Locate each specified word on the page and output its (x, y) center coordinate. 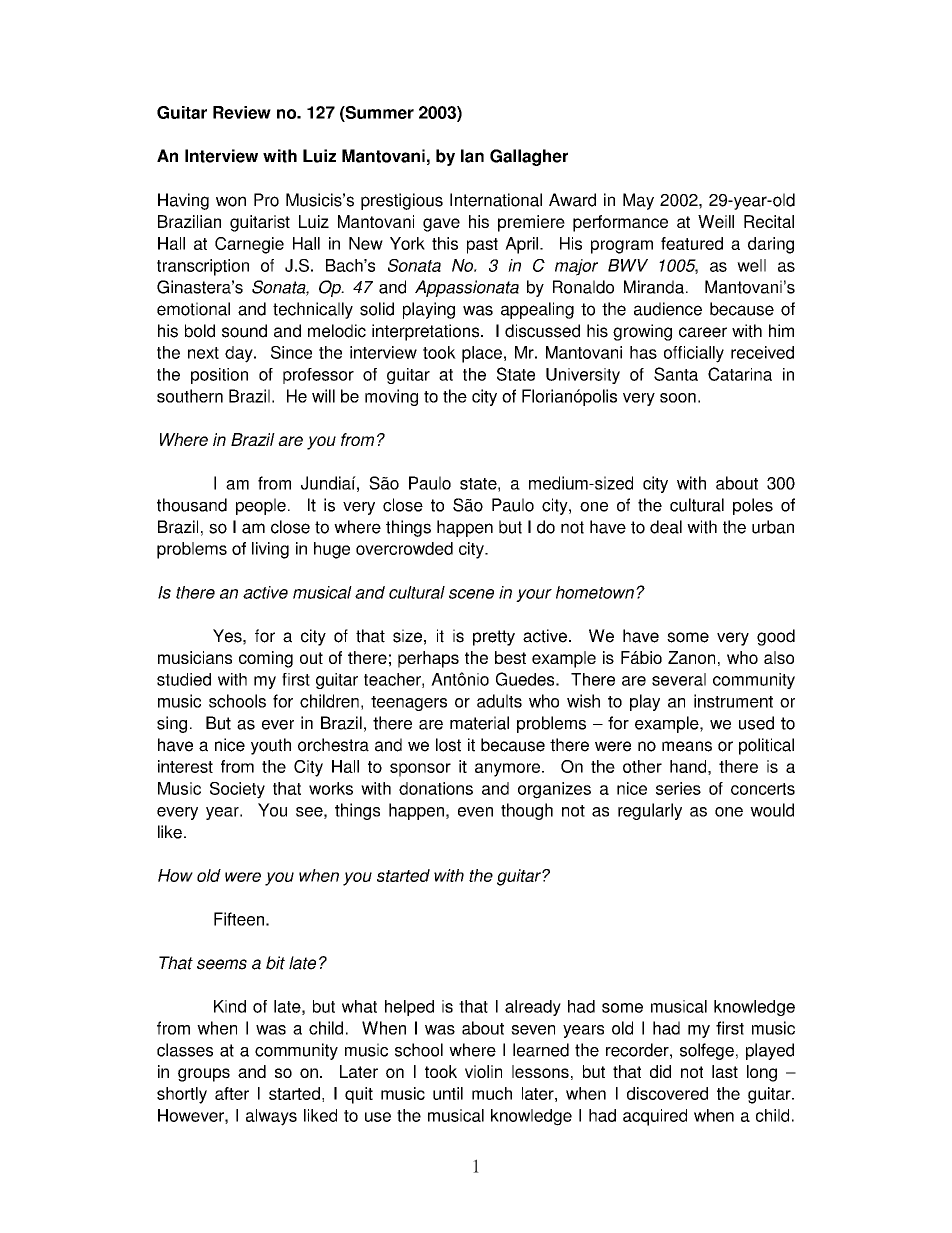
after (232, 1093)
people (261, 506)
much (492, 1093)
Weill (716, 221)
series (678, 788)
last (725, 1071)
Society (237, 790)
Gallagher (529, 157)
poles (753, 506)
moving (391, 397)
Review (242, 112)
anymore (509, 770)
